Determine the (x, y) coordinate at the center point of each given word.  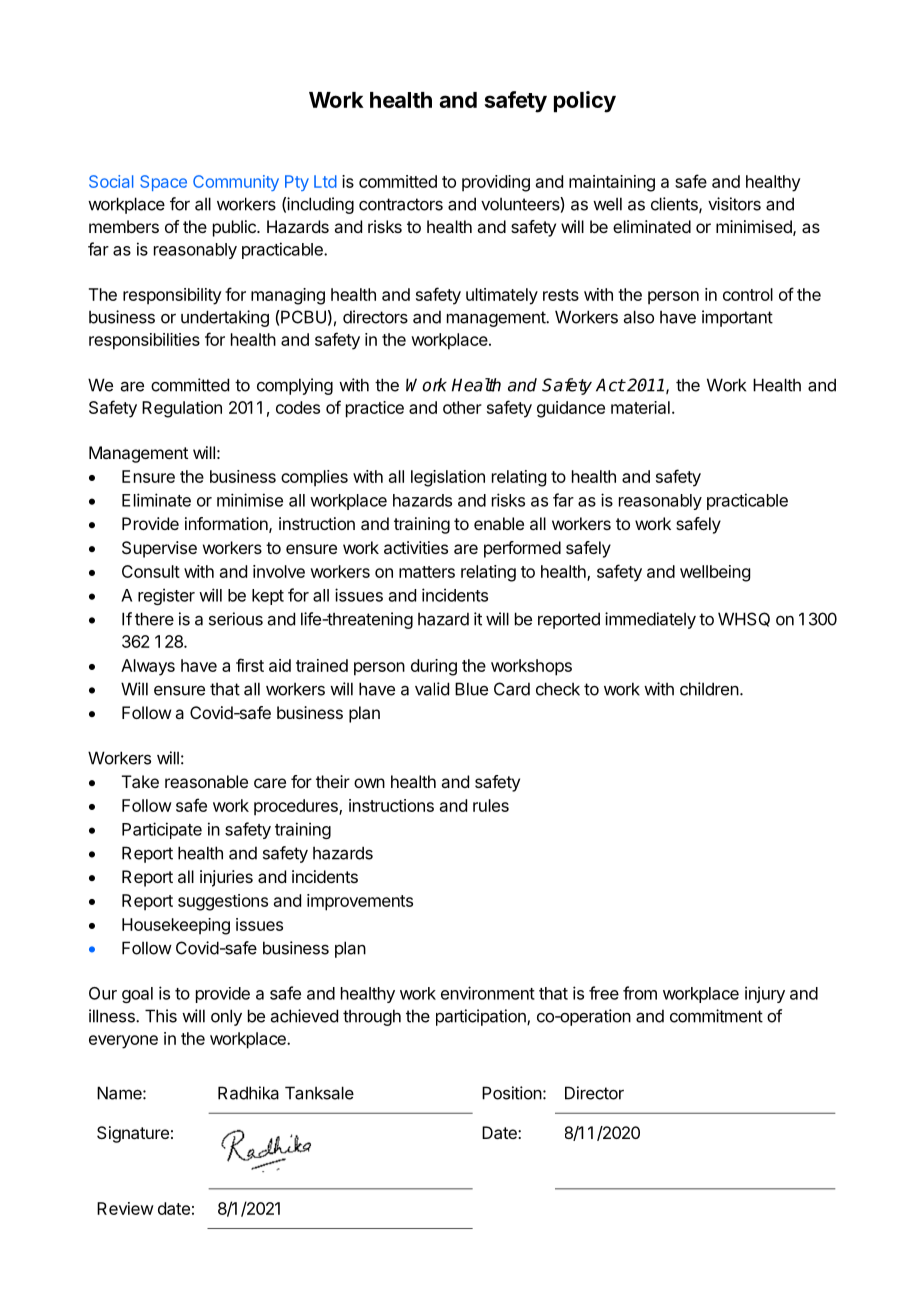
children (709, 689)
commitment (716, 1016)
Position (512, 1093)
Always (148, 667)
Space (163, 183)
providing (496, 183)
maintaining (612, 183)
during (434, 667)
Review (125, 1208)
